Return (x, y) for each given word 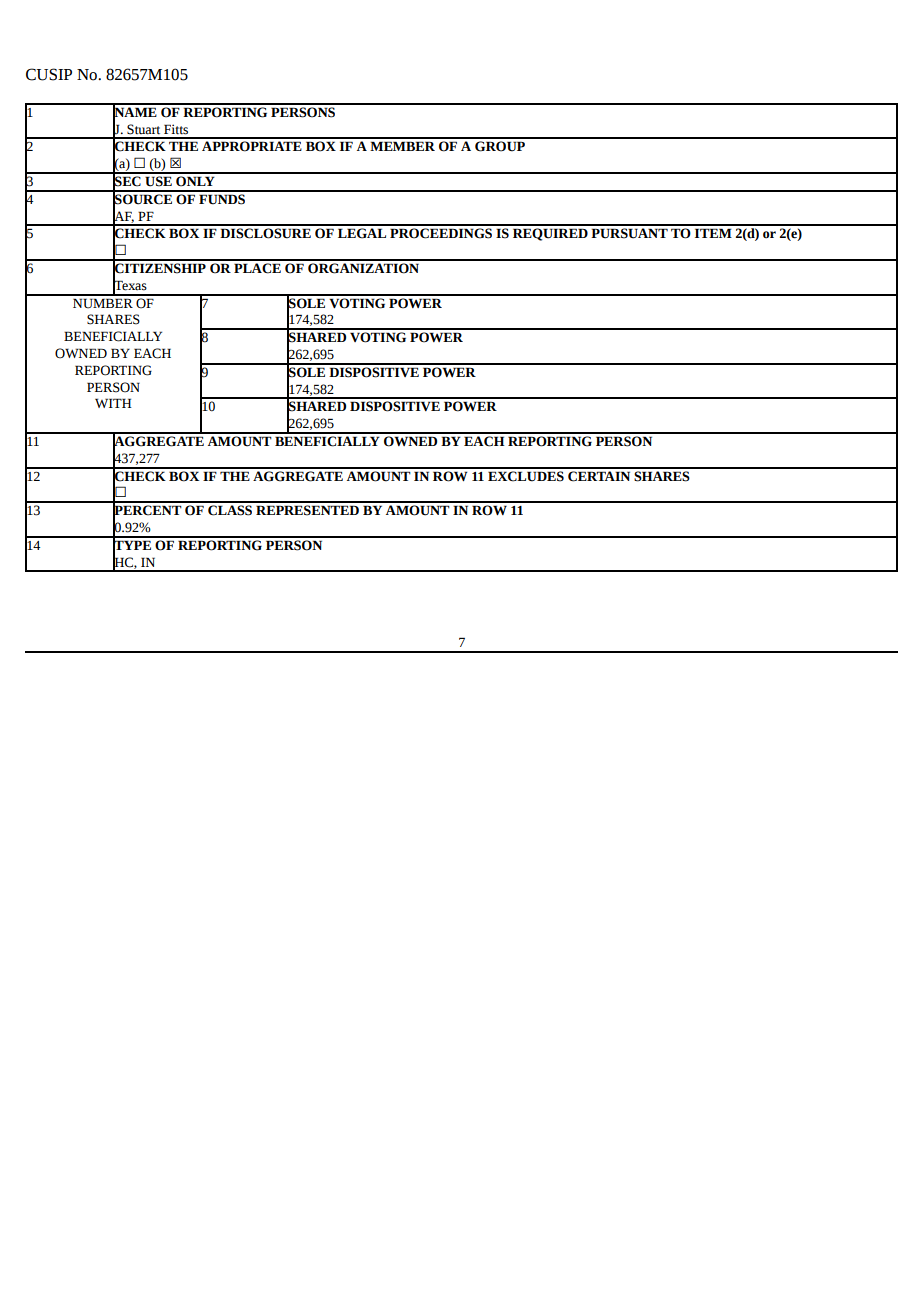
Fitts (176, 129)
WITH (113, 403)
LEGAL (362, 233)
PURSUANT (629, 233)
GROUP (500, 146)
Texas (130, 285)
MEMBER (402, 146)
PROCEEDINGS (441, 233)
